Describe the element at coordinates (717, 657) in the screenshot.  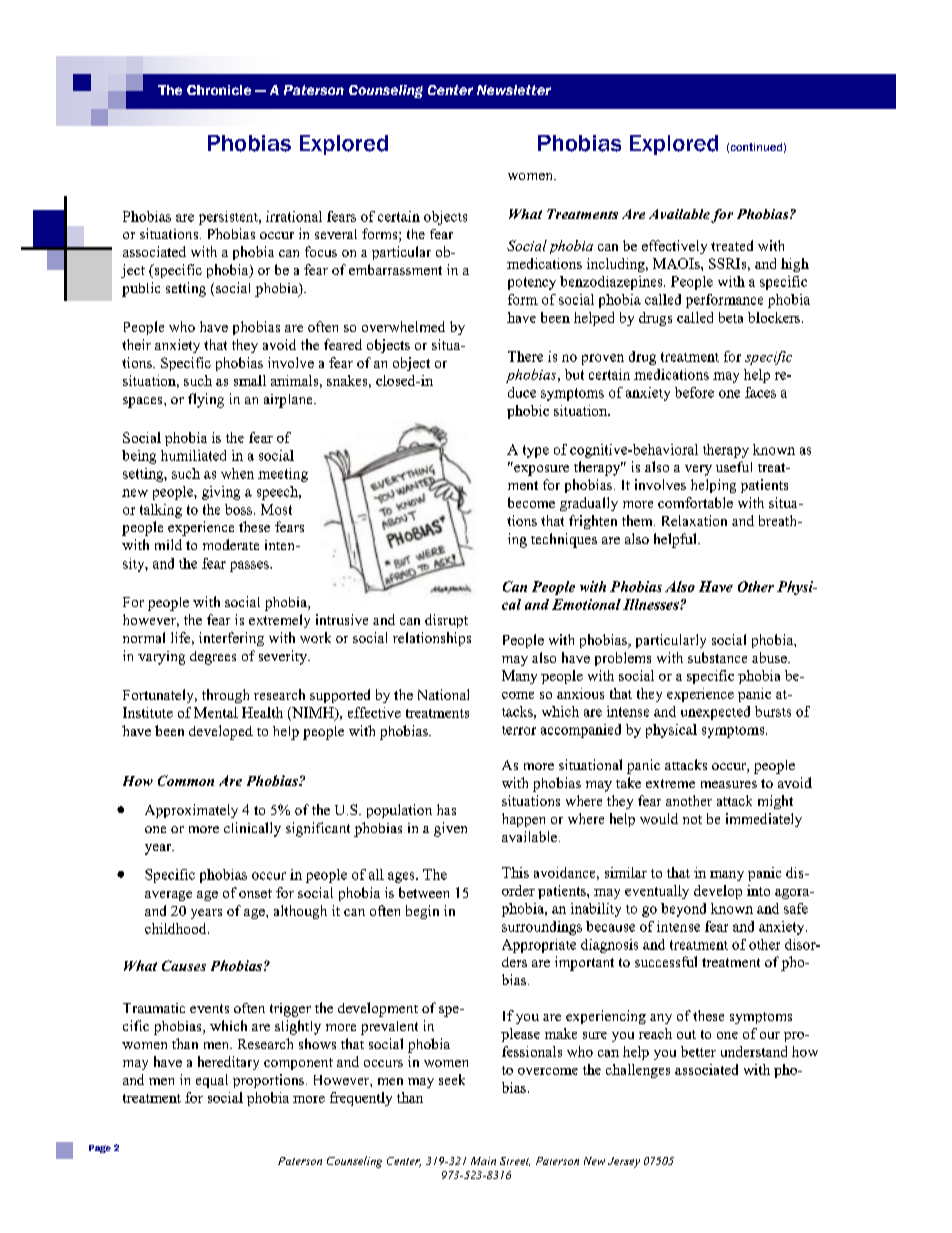
I see `substance` at that location.
